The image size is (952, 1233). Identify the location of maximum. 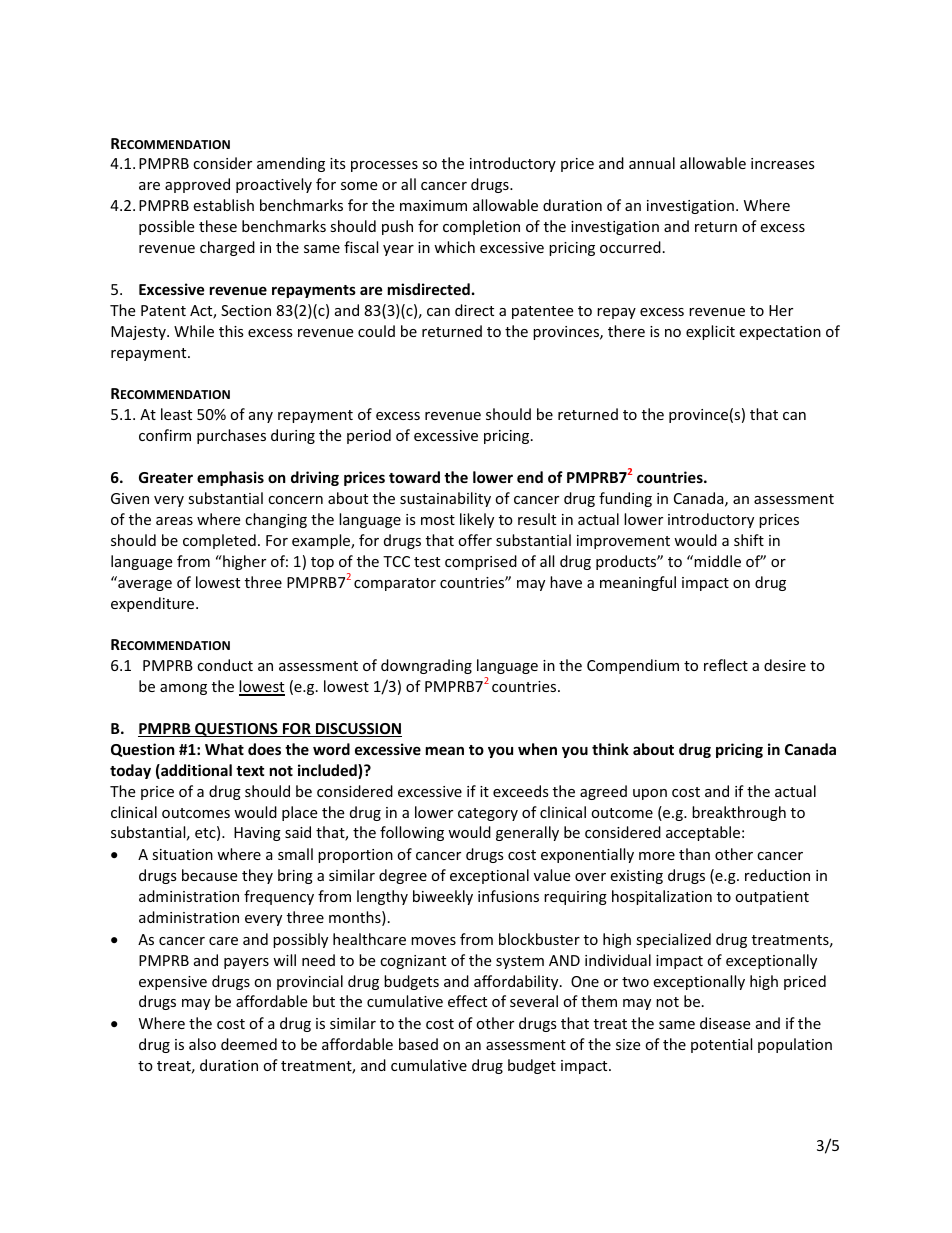
(433, 205).
